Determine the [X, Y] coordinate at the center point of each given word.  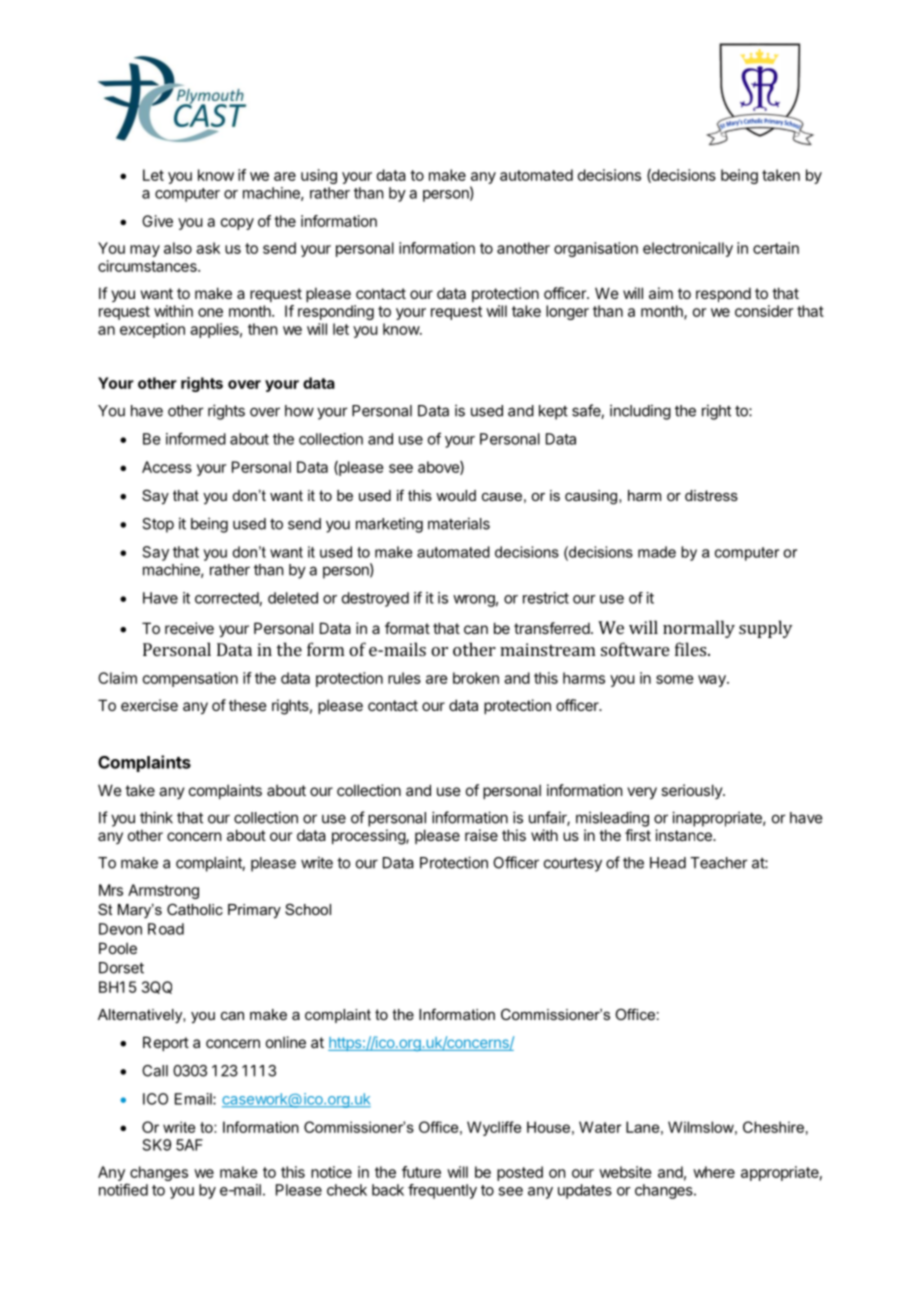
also [178, 248]
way [713, 681]
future [421, 1172]
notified [123, 1189]
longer [567, 312]
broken [476, 678]
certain [776, 248]
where [714, 1172]
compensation [190, 679]
